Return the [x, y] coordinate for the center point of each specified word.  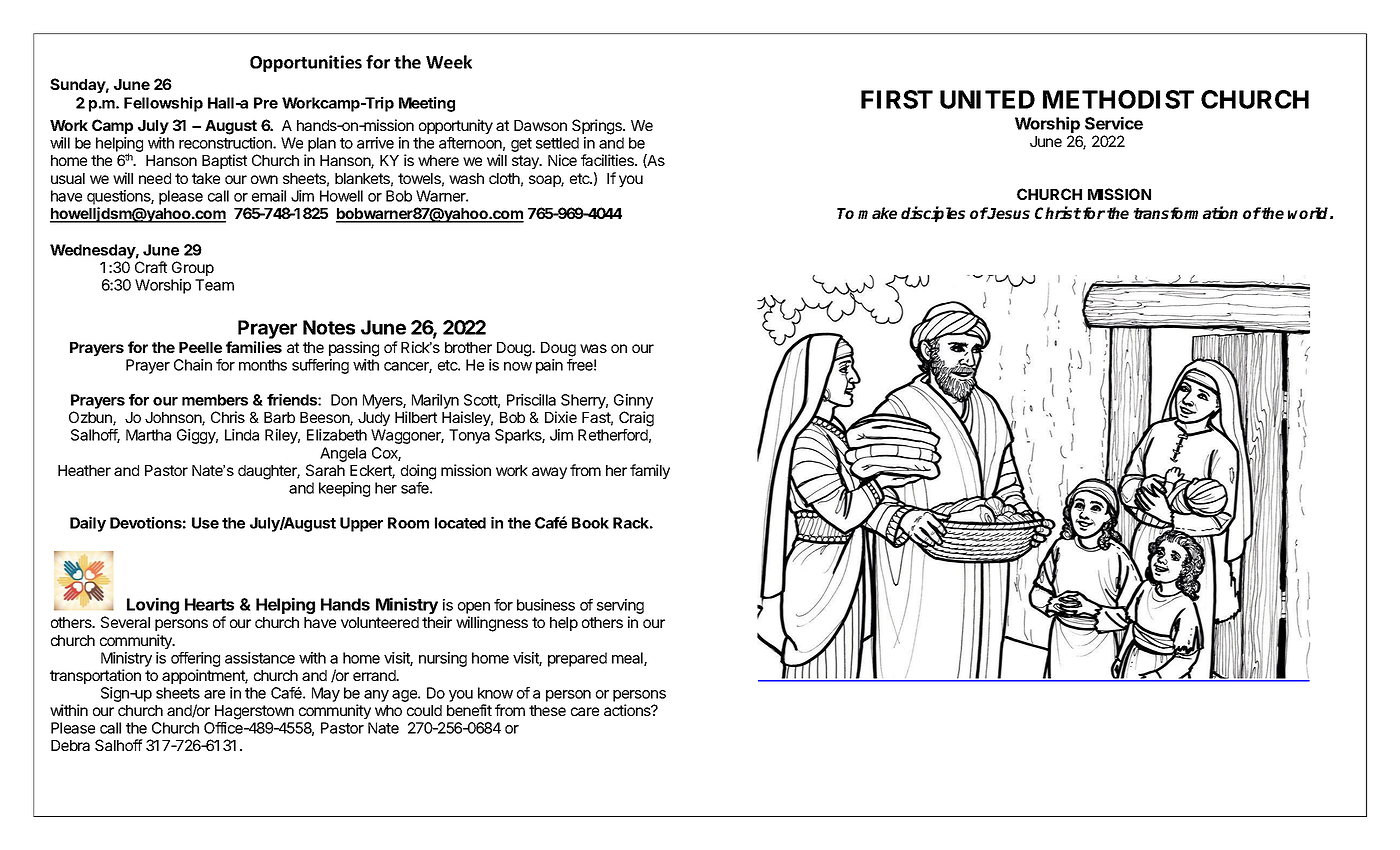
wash [466, 178]
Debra [70, 745]
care [585, 711]
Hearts [209, 604]
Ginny [633, 403]
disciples [933, 214]
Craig [636, 419]
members [215, 400]
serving [620, 606]
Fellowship [163, 104]
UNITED [987, 99]
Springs [598, 127]
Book [590, 523]
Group [193, 268]
